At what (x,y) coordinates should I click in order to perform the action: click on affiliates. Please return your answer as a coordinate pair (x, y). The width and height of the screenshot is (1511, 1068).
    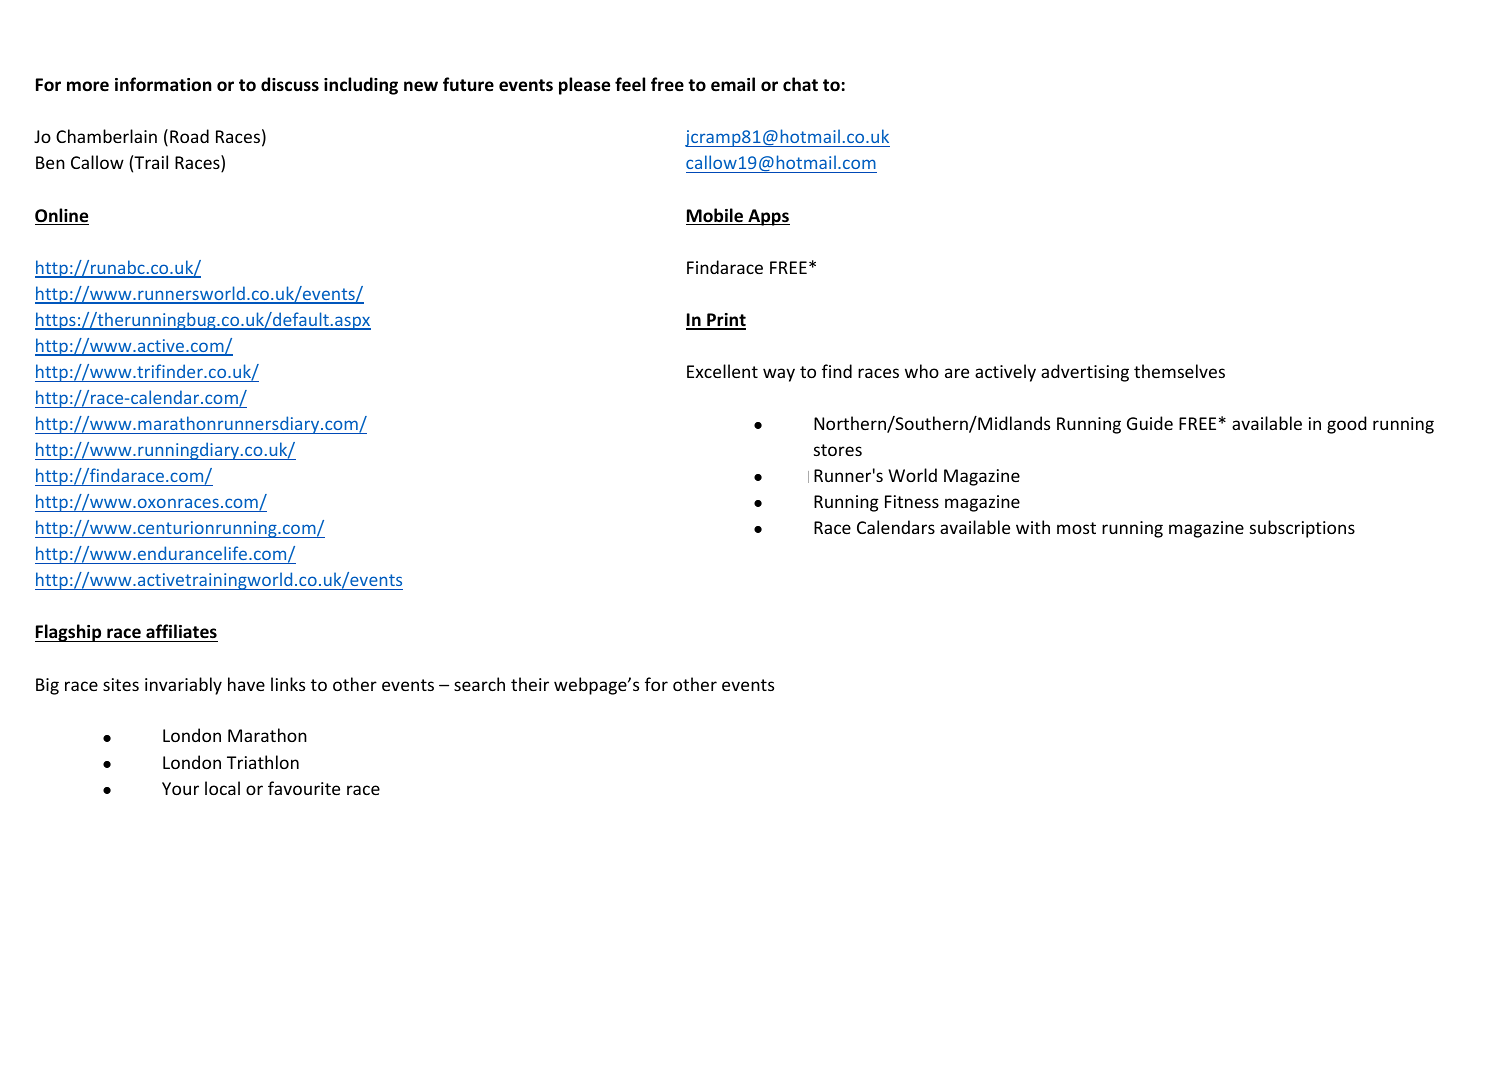
    Looking at the image, I should click on (181, 633).
